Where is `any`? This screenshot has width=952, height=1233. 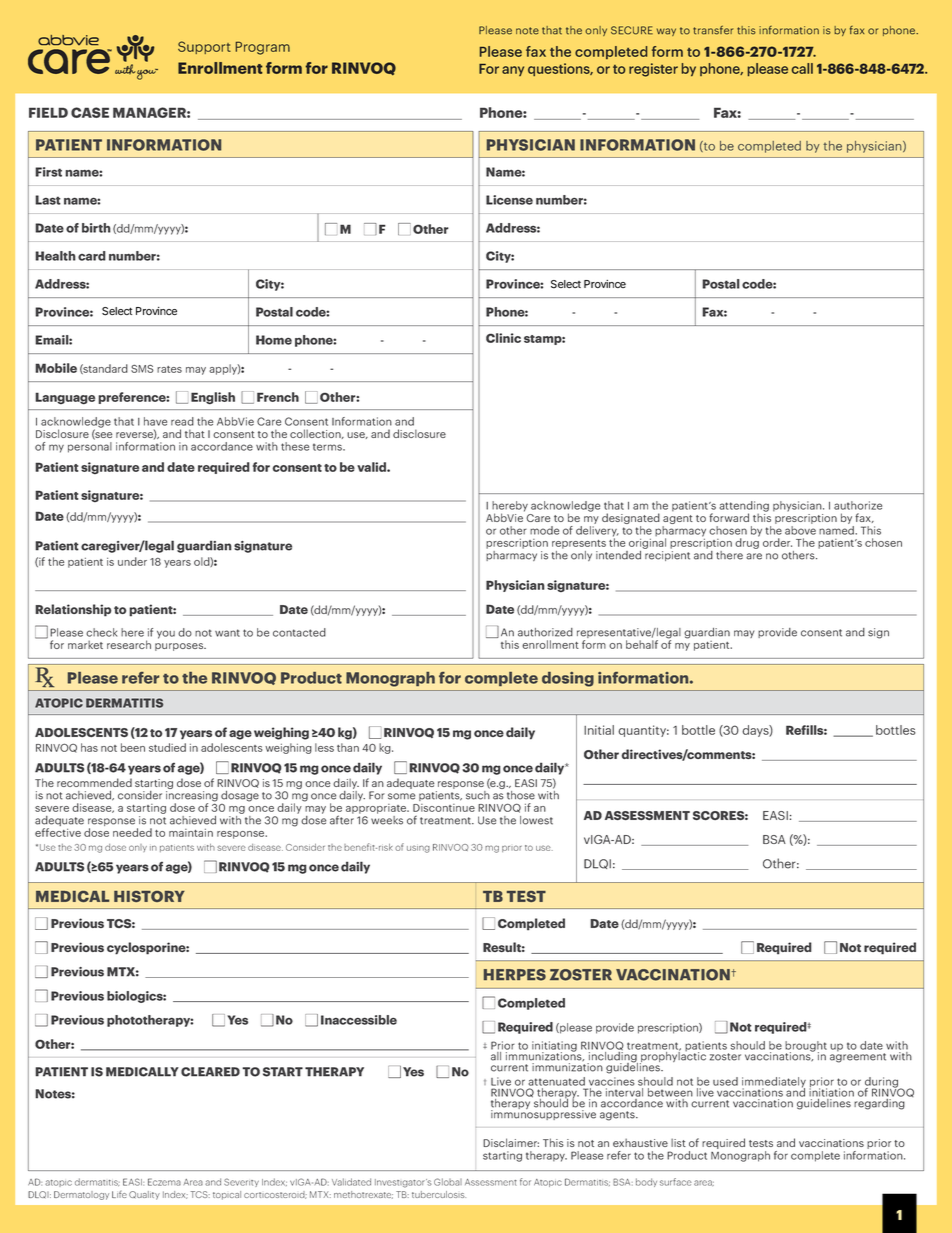
any is located at coordinates (513, 71).
